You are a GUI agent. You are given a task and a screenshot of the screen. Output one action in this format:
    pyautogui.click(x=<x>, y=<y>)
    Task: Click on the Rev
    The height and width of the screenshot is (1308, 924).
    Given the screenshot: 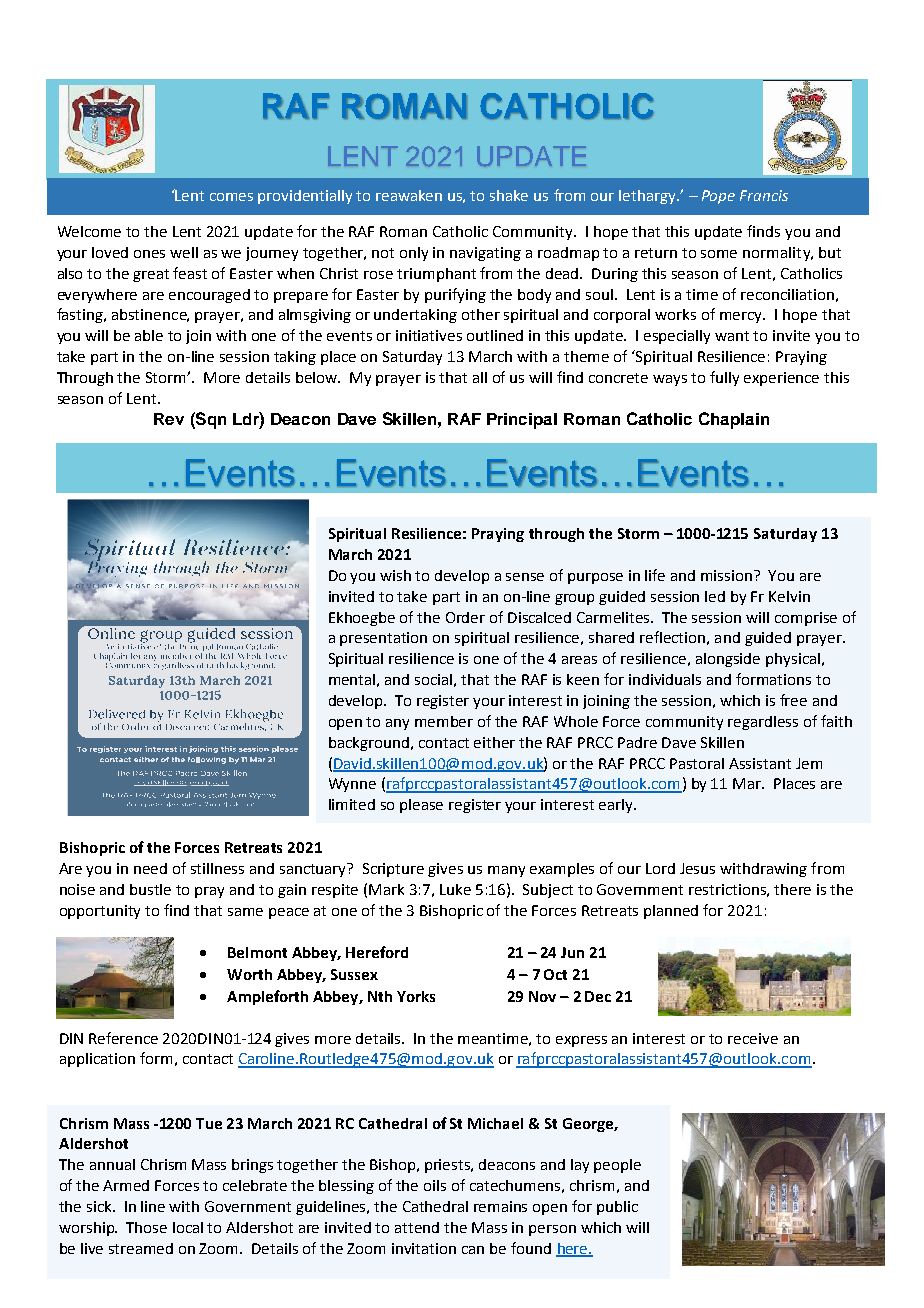 What is the action you would take?
    pyautogui.click(x=169, y=419)
